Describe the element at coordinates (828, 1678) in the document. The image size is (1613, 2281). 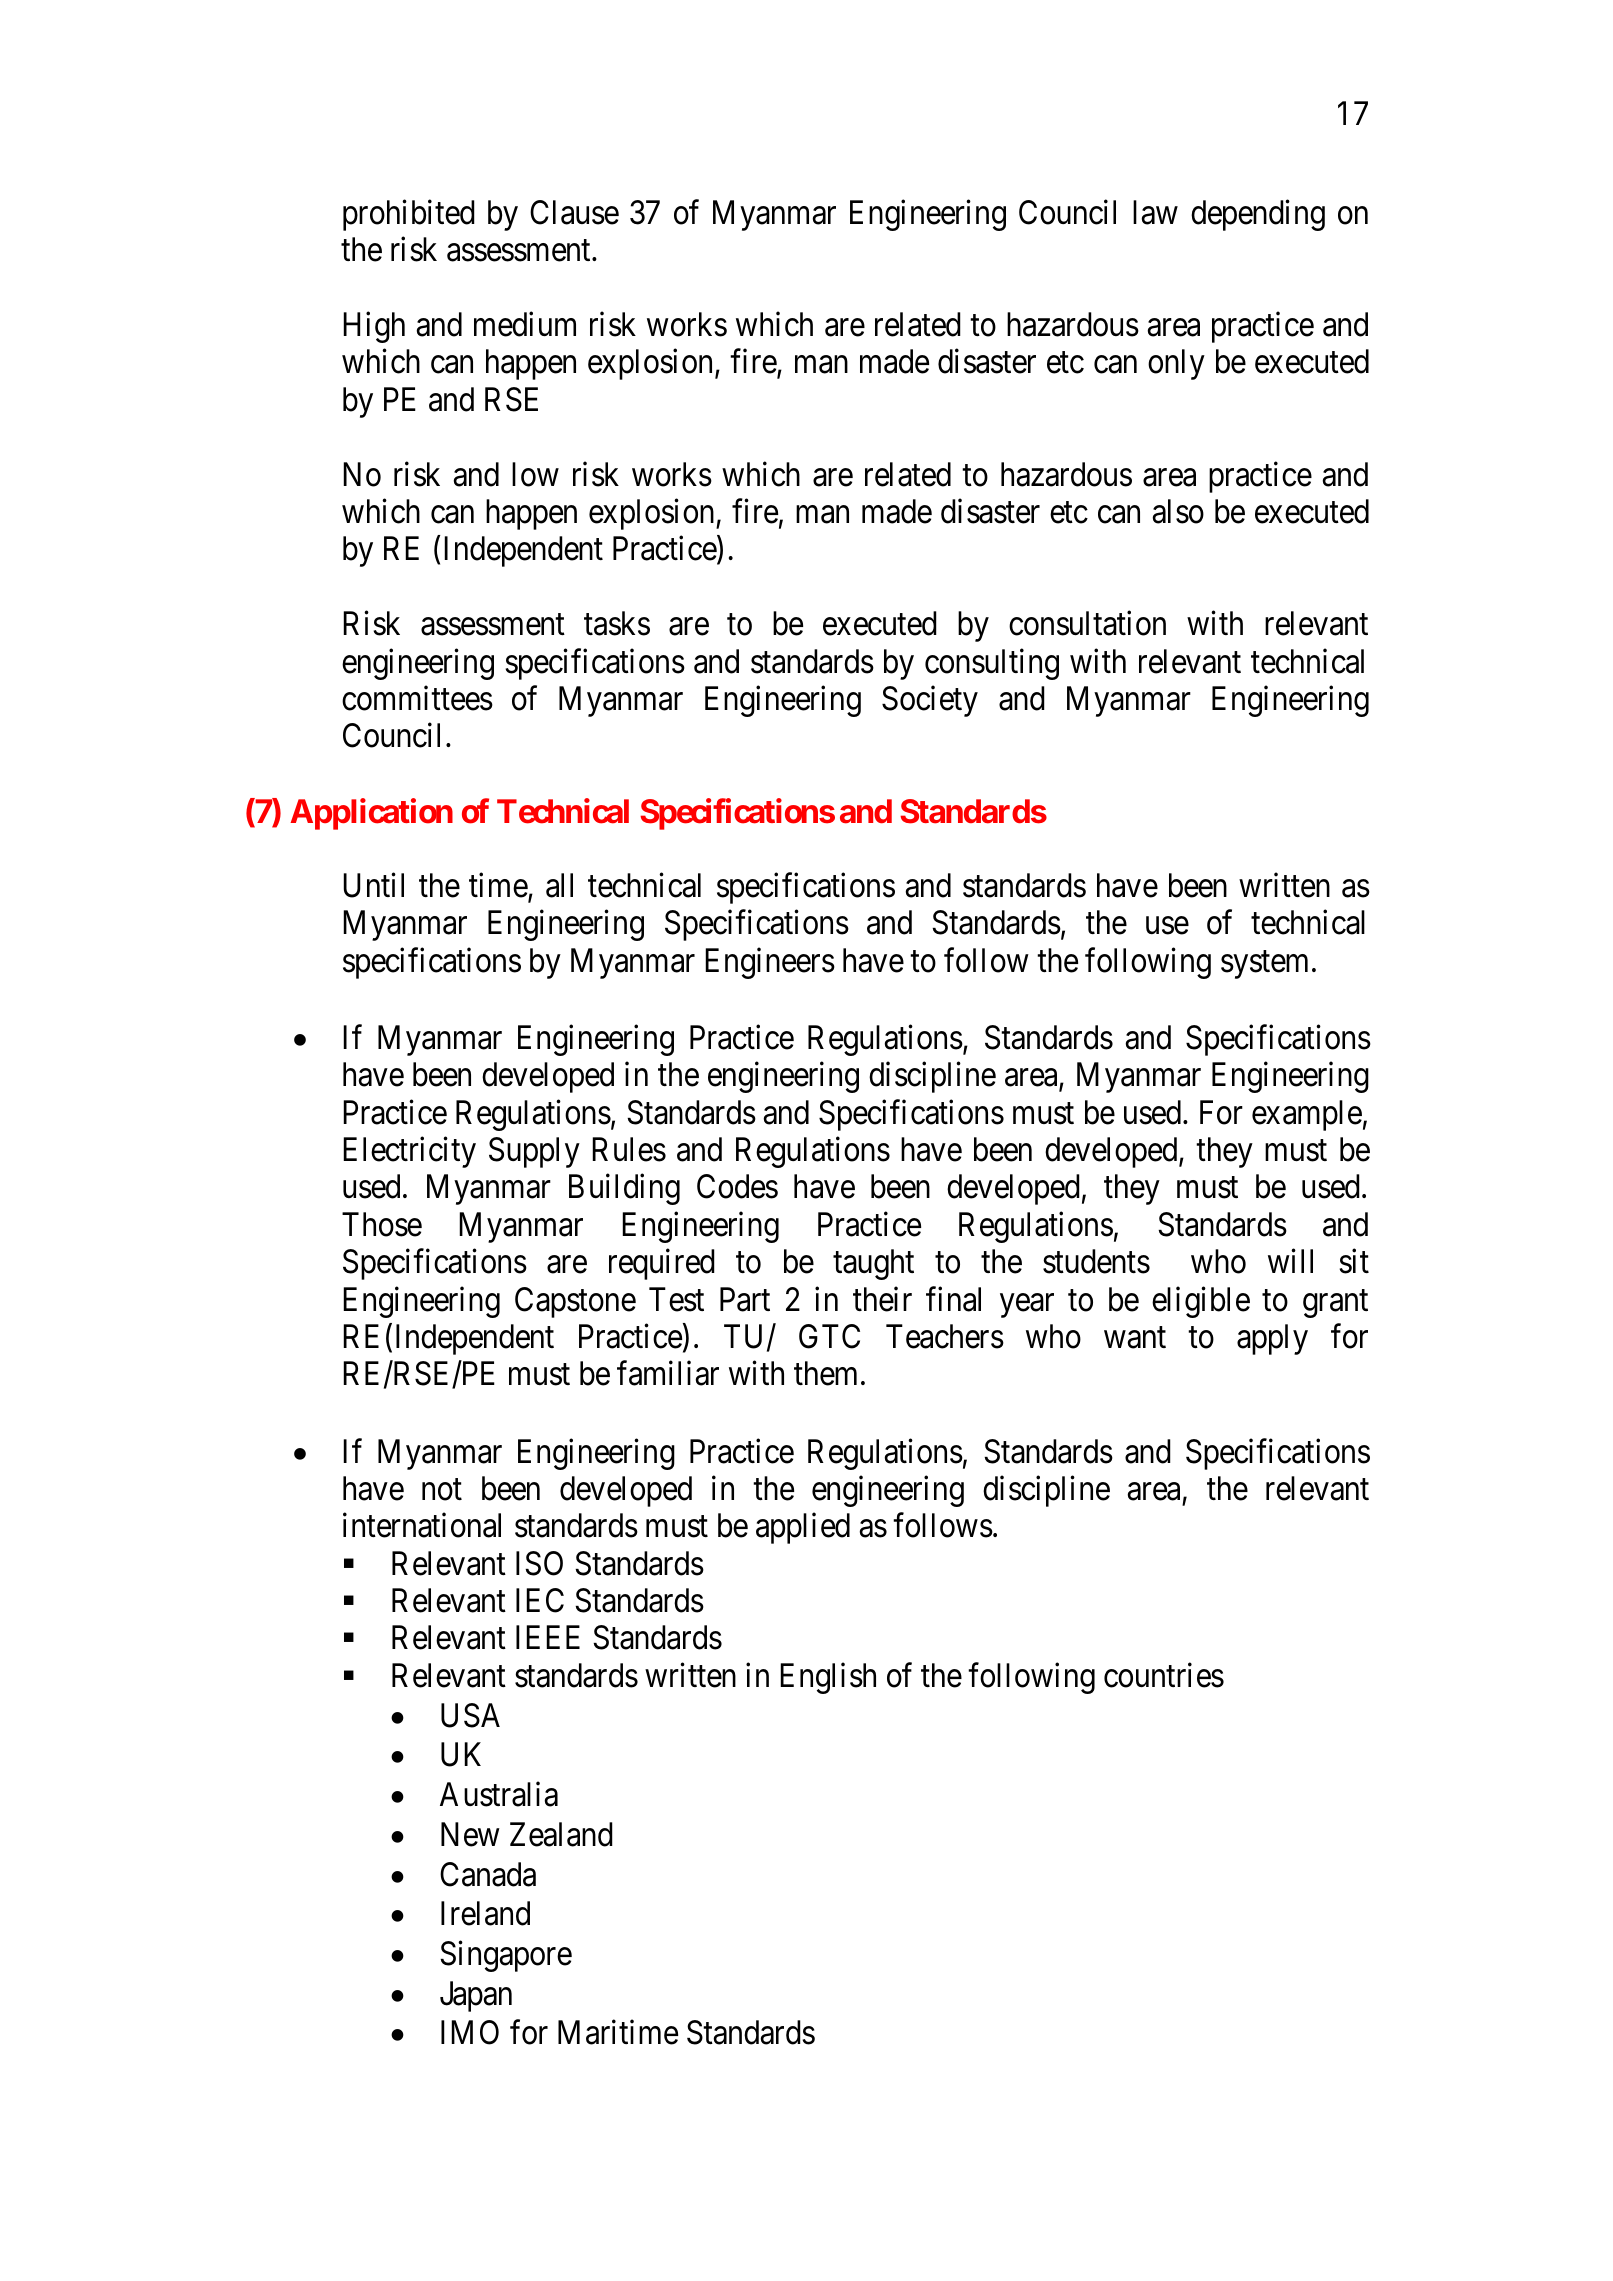
I see `English` at that location.
